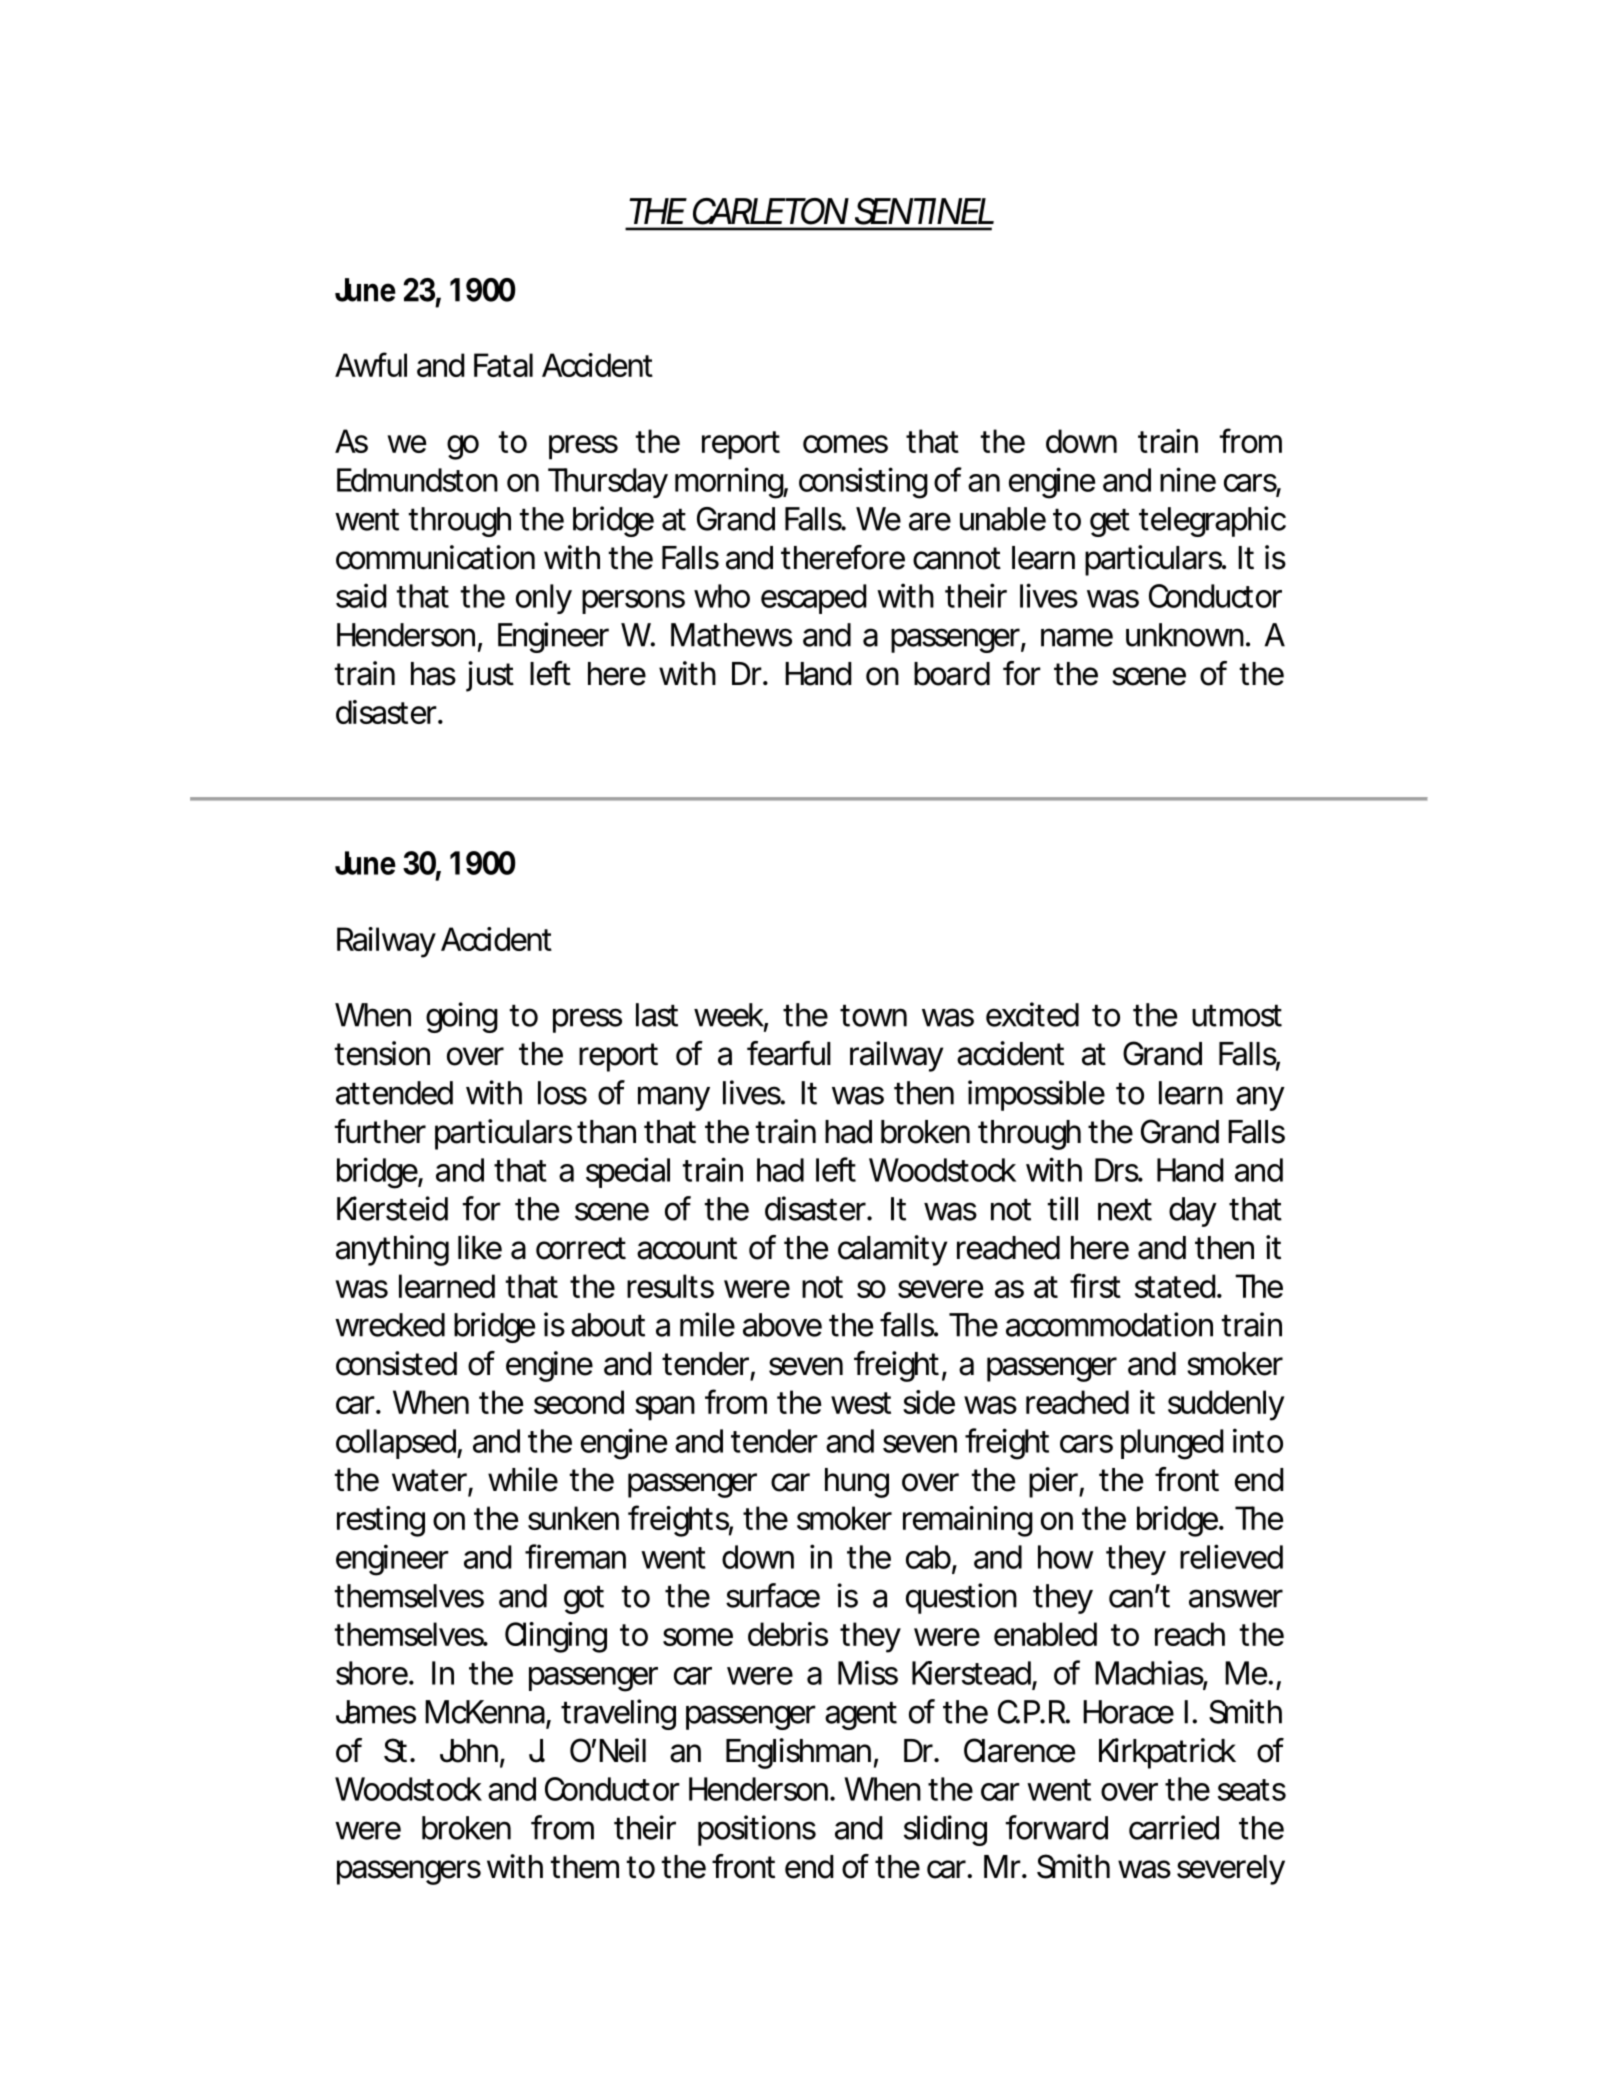 This screenshot has height=2093, width=1618. Describe the element at coordinates (503, 365) in the screenshot. I see `Fatal` at that location.
